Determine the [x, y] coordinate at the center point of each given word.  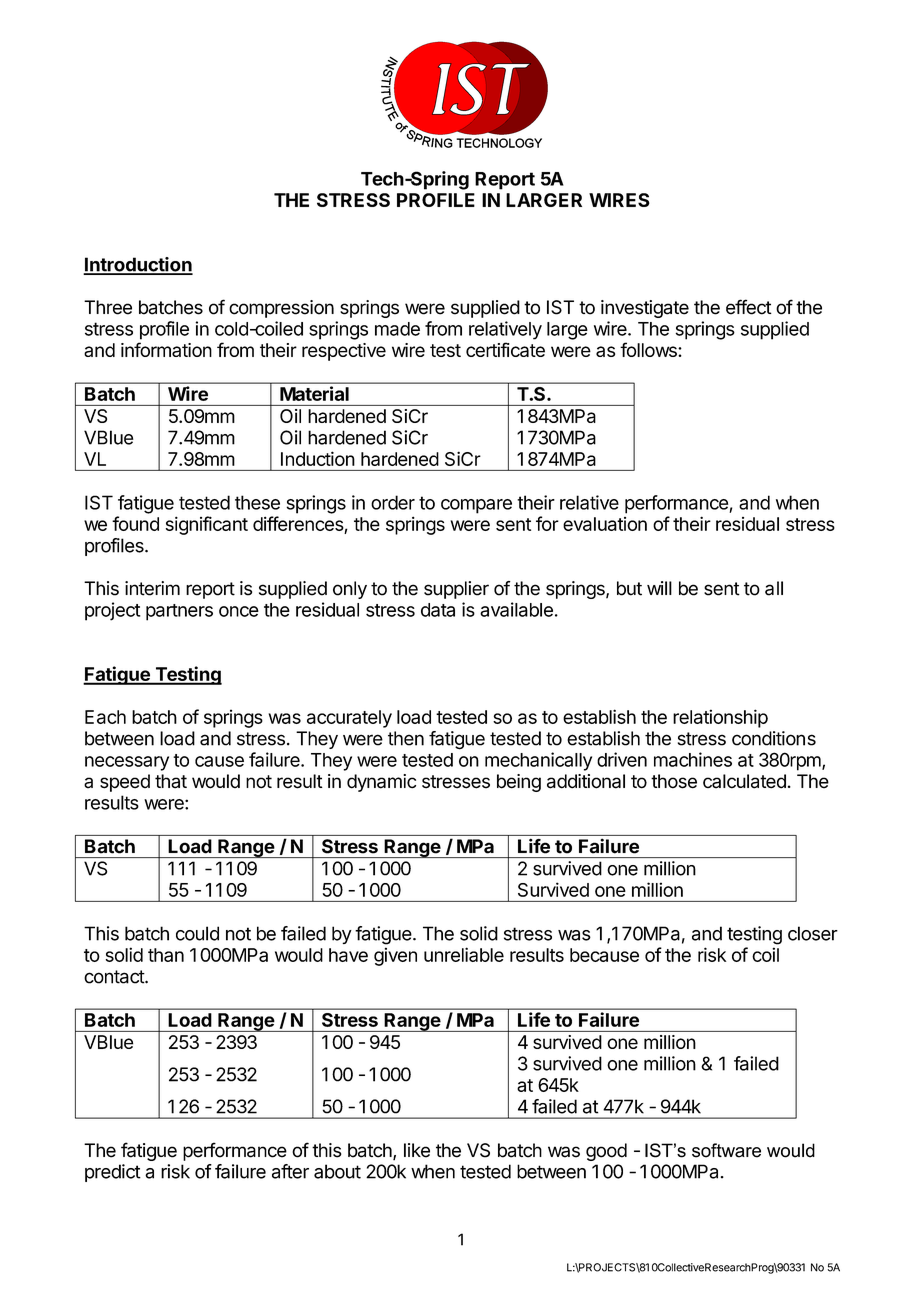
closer [813, 933]
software [726, 1150]
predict [113, 1173]
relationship [720, 718]
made [397, 329]
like [417, 1150]
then [406, 738]
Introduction [138, 265]
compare [476, 506]
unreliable [464, 954]
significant [207, 525]
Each [105, 717]
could [197, 933]
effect [749, 307]
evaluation [605, 524]
